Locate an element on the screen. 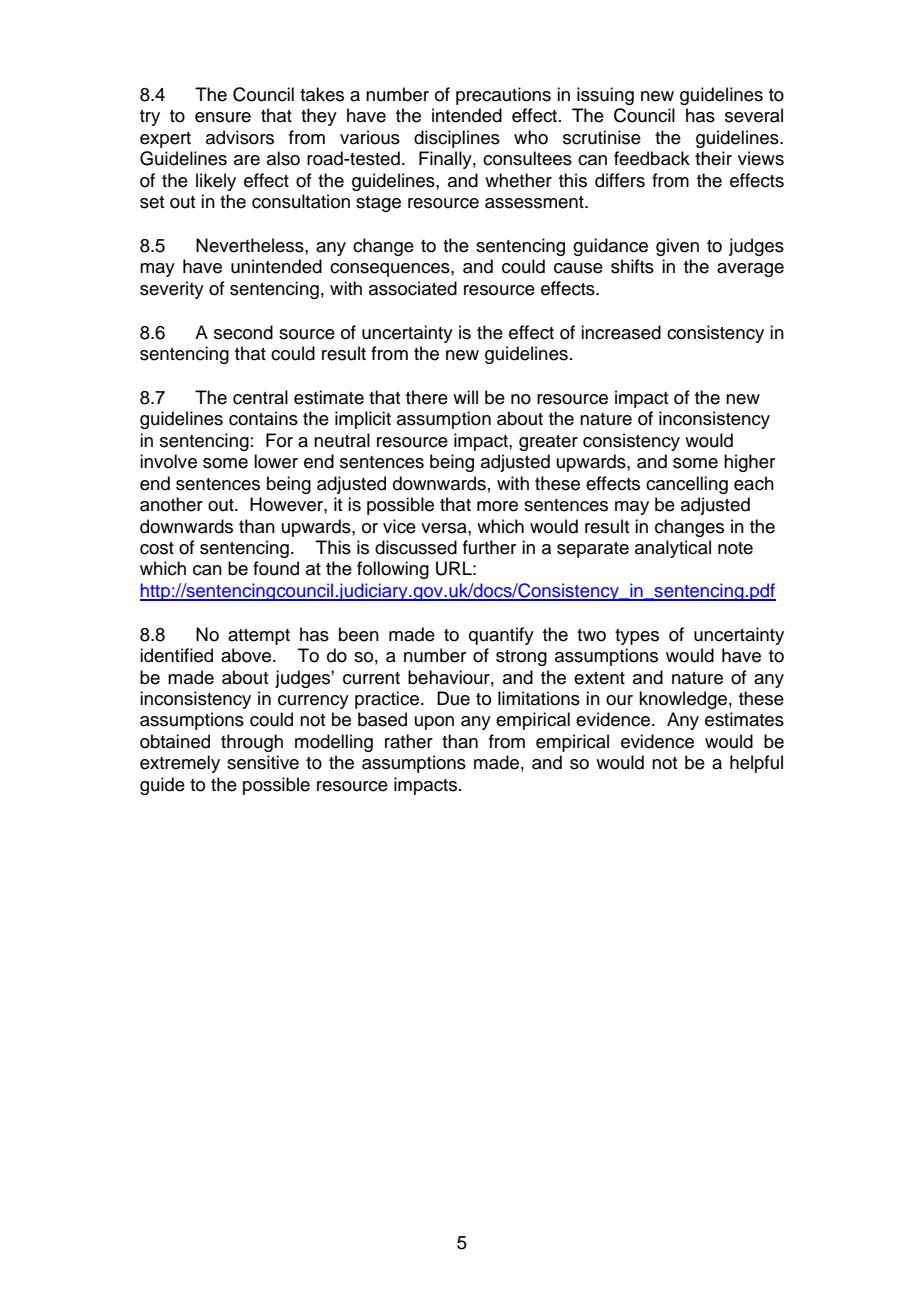 The height and width of the screenshot is (1308, 924). will is located at coordinates (465, 397).
